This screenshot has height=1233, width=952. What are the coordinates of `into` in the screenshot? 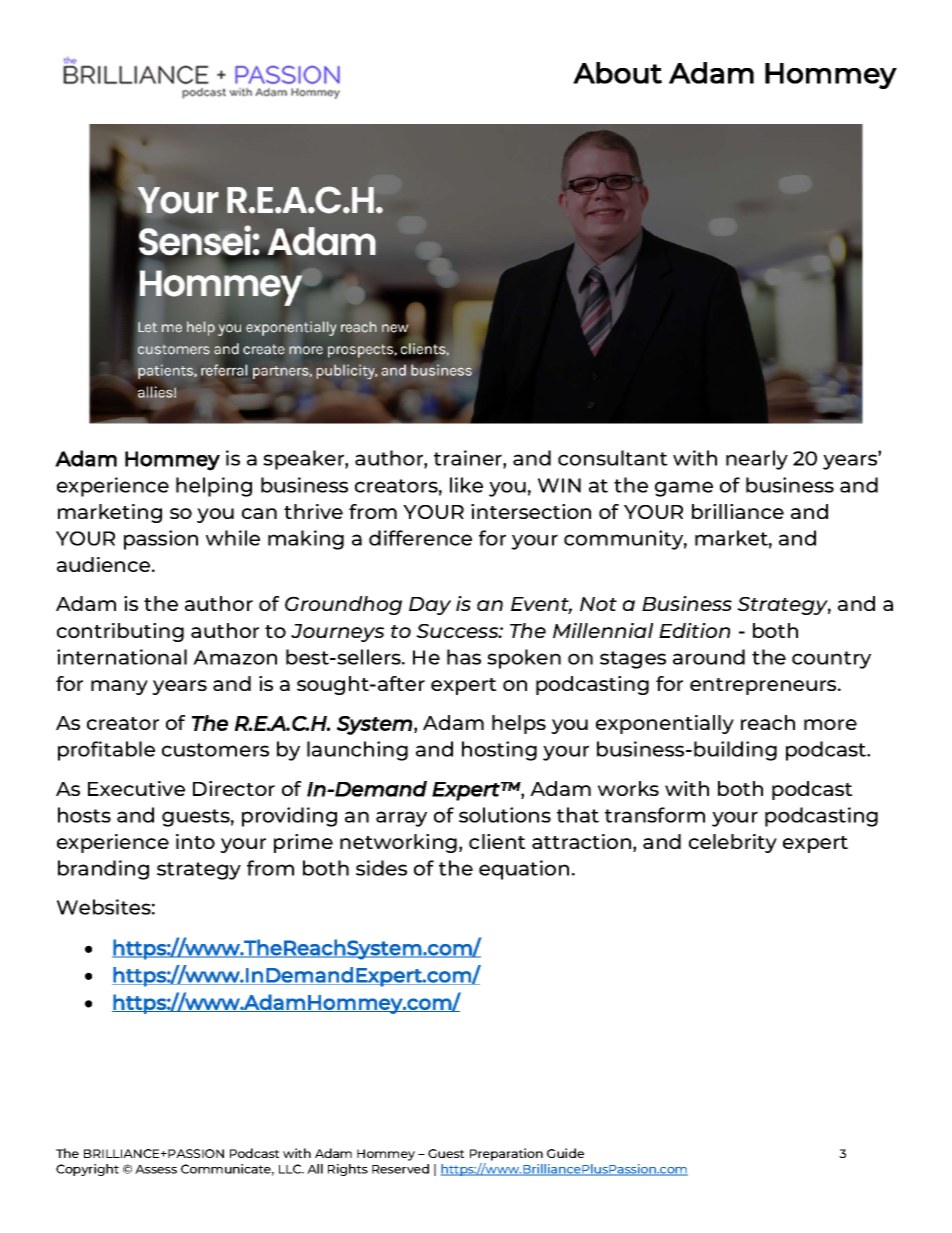 It's located at (195, 841).
